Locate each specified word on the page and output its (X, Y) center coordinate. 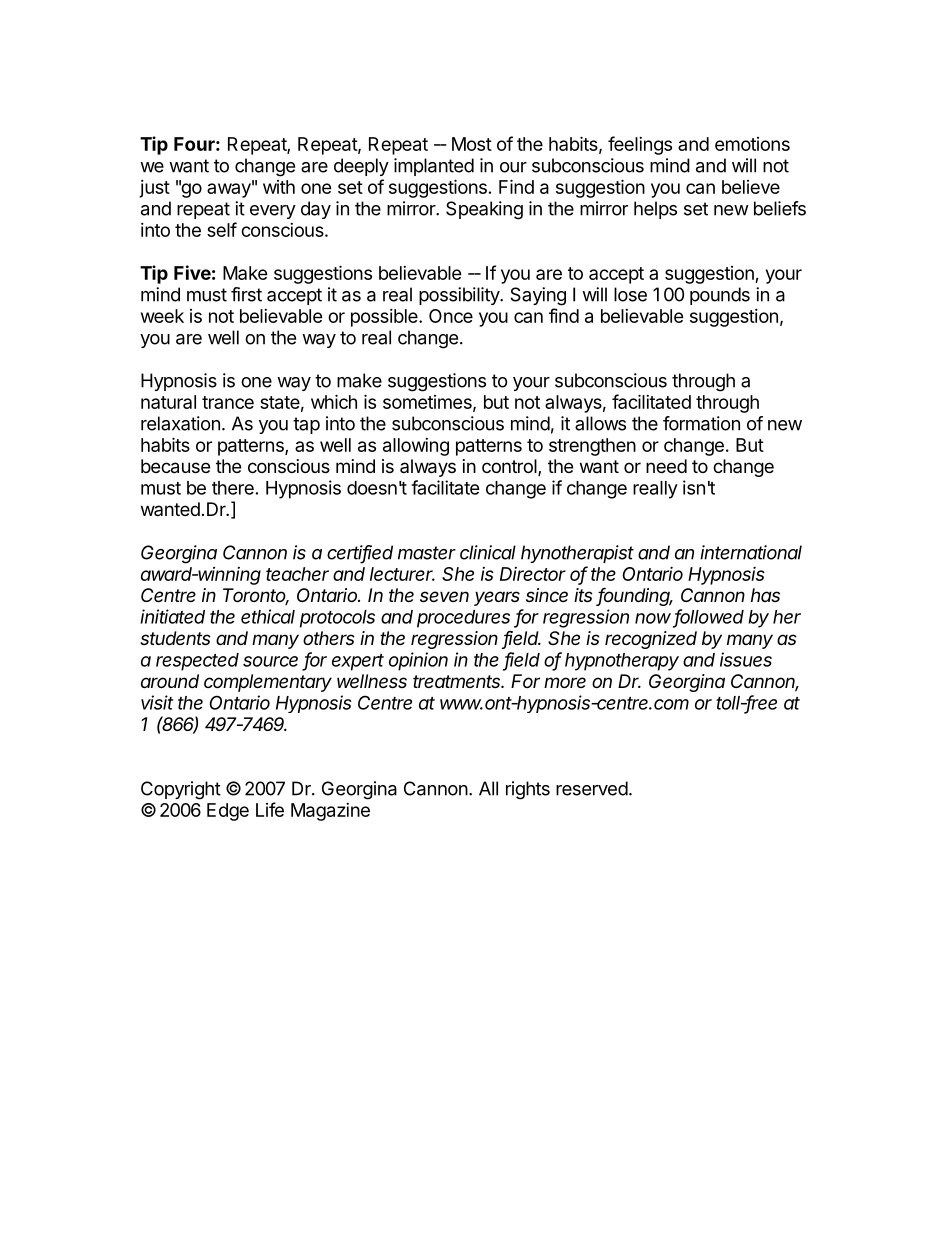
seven (444, 596)
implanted (434, 167)
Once (451, 316)
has (765, 595)
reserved (592, 788)
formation (701, 423)
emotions (752, 144)
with (279, 187)
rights (528, 790)
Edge (228, 812)
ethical (268, 616)
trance (228, 402)
